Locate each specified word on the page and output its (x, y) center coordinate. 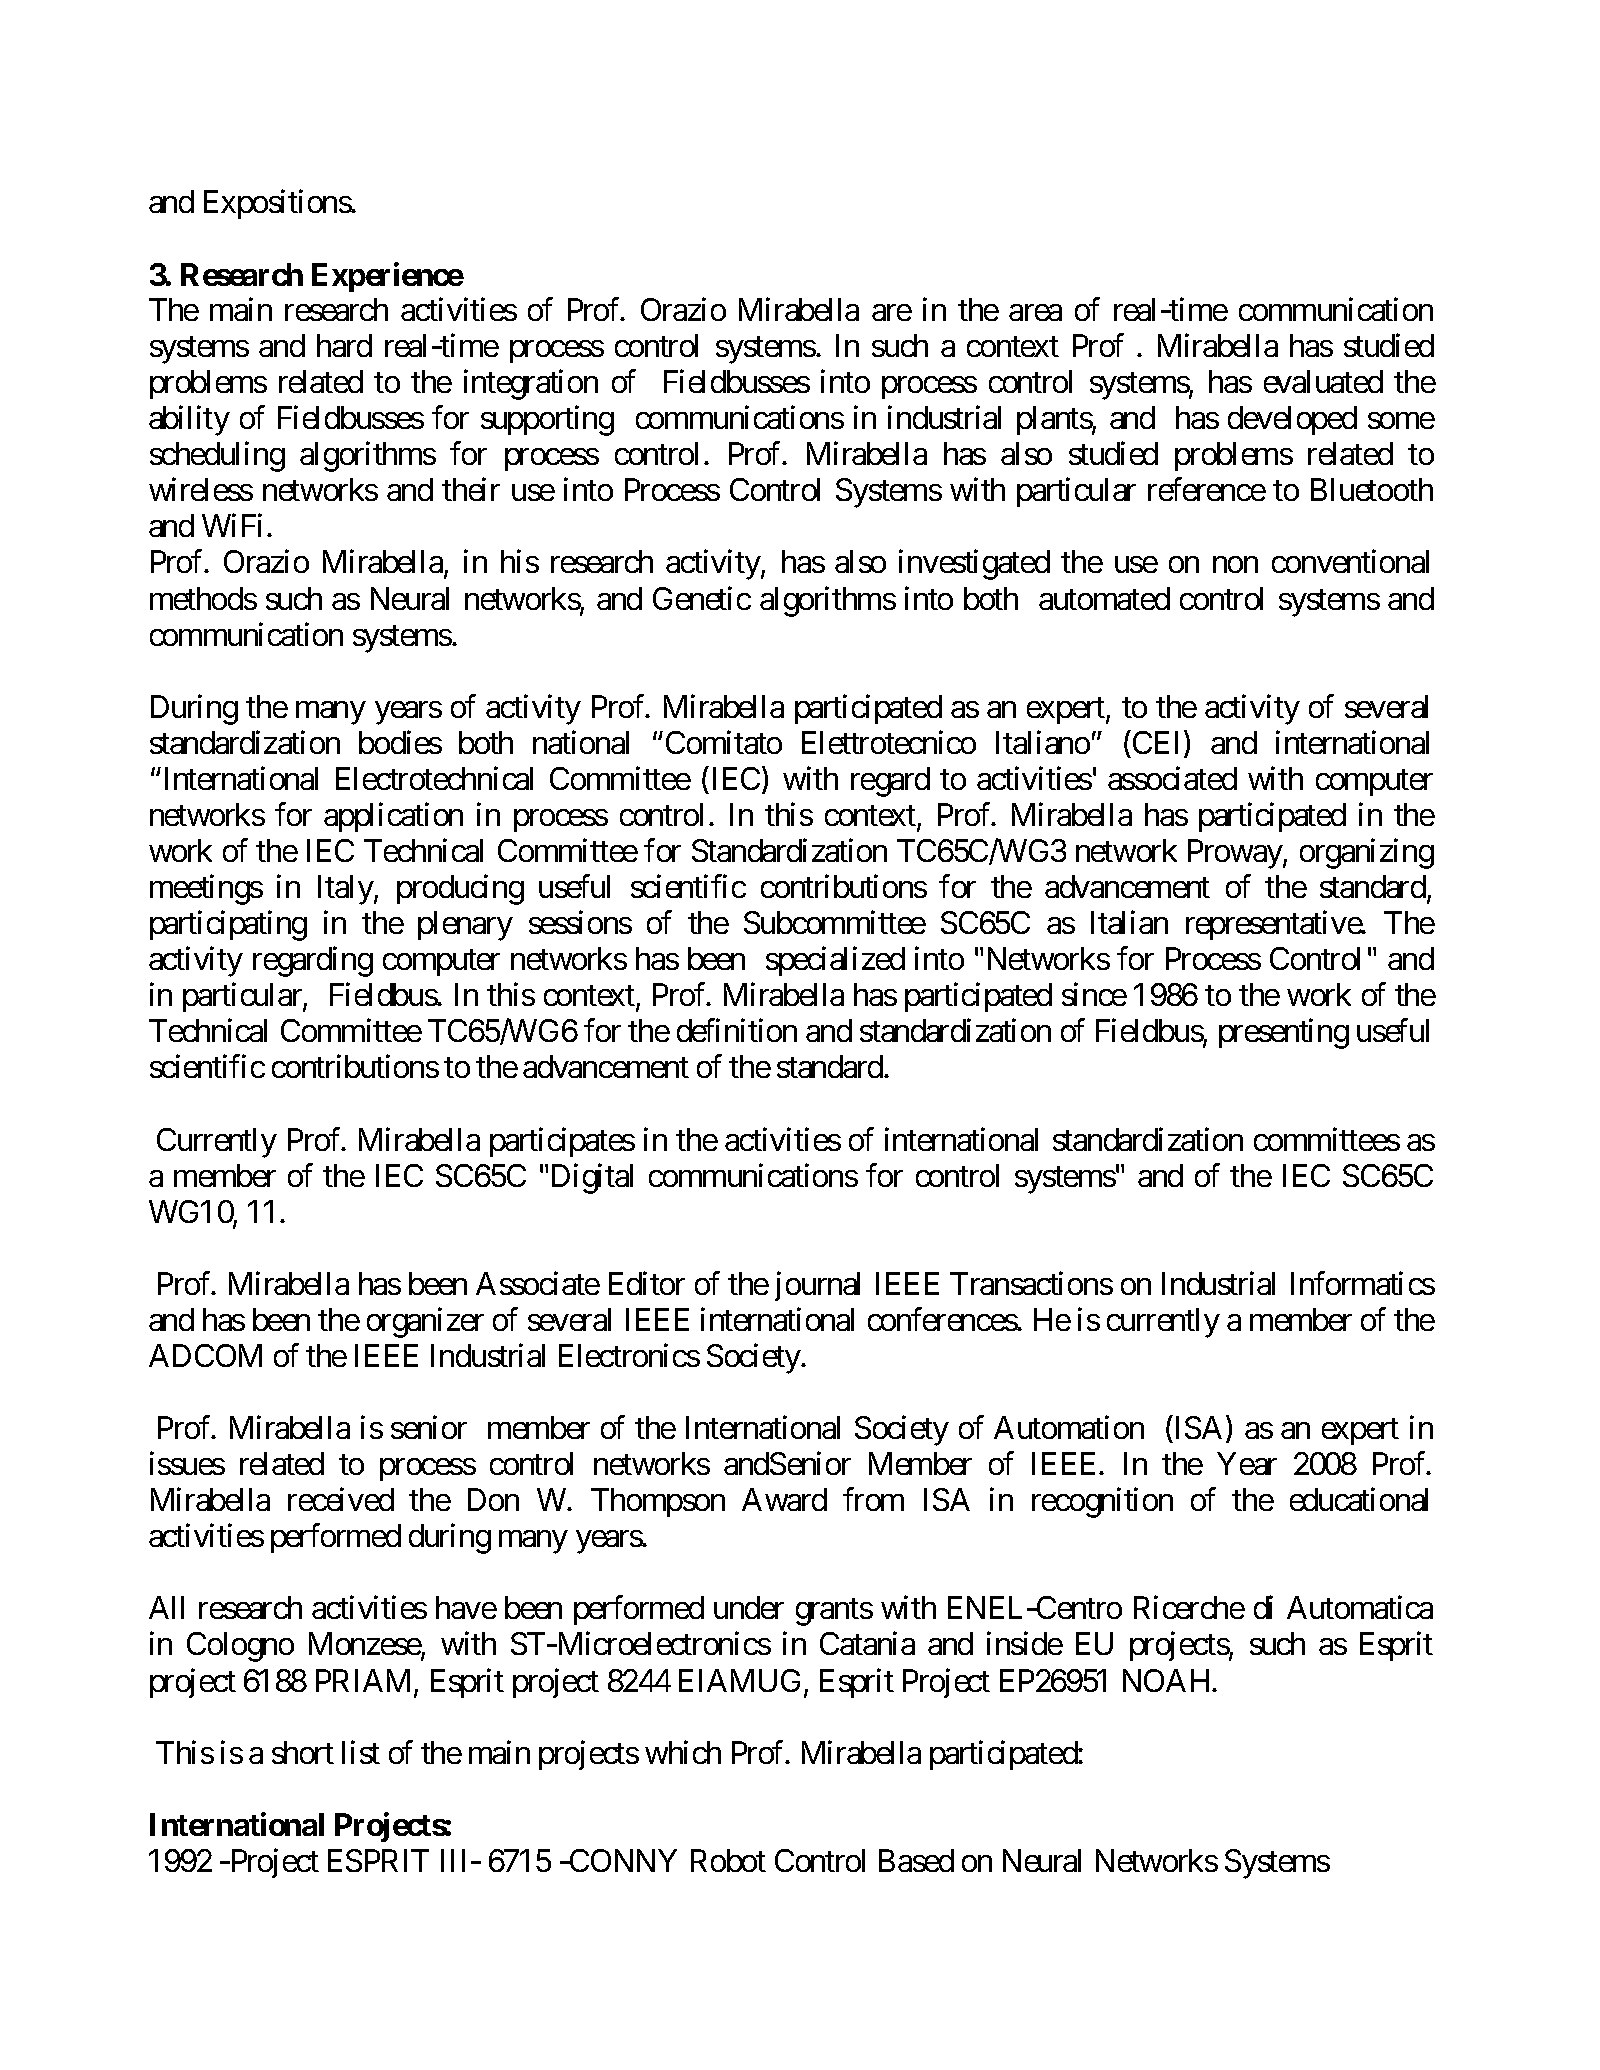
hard (344, 345)
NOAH (1168, 1680)
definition (737, 1030)
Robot (728, 1860)
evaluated (1323, 381)
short (303, 1752)
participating (228, 926)
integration (531, 385)
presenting (1284, 1034)
